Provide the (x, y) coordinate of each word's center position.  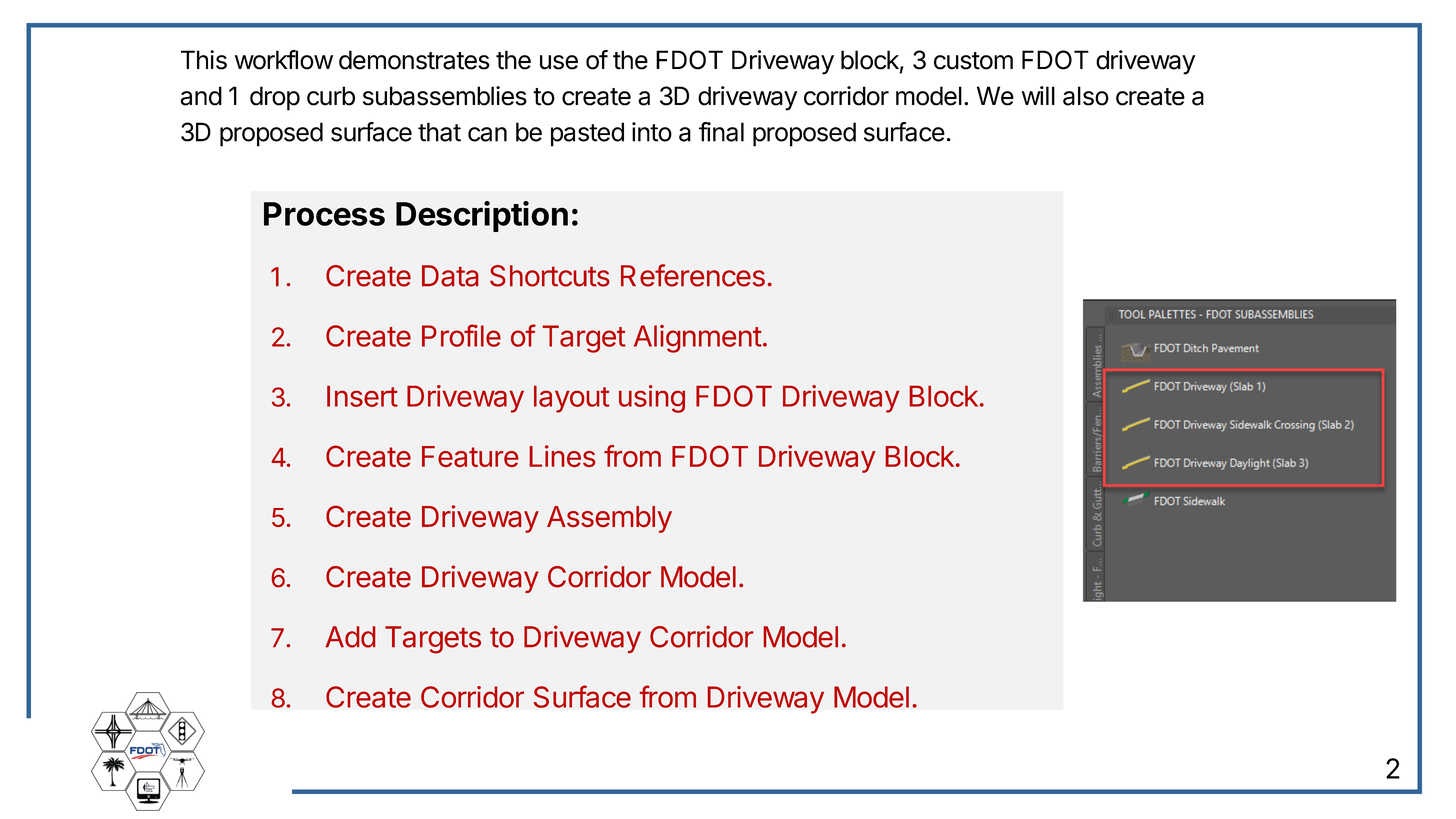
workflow (284, 60)
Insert (362, 396)
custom (973, 61)
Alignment (698, 339)
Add (350, 637)
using (652, 399)
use (559, 62)
